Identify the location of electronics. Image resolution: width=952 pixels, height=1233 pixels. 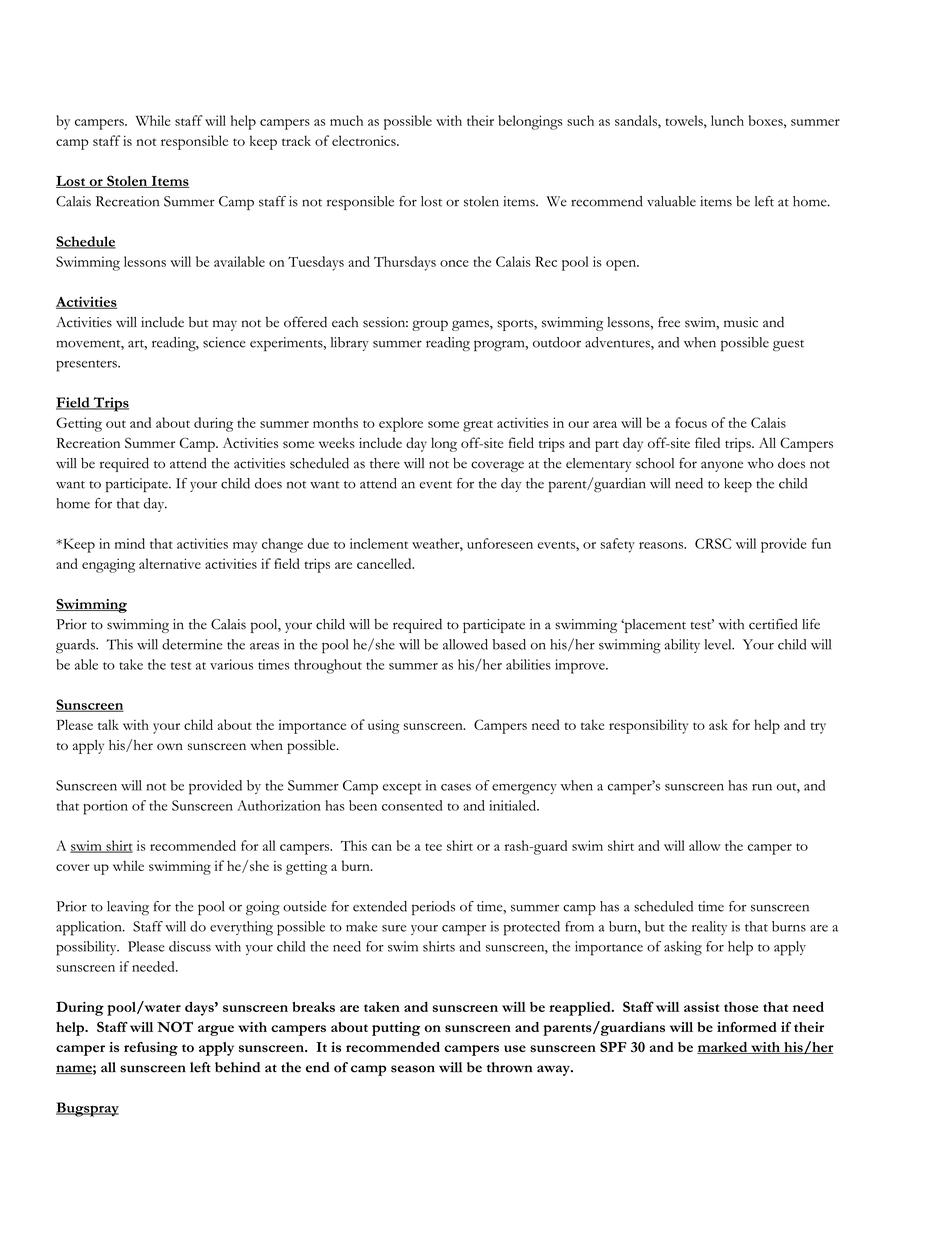
(365, 140).
